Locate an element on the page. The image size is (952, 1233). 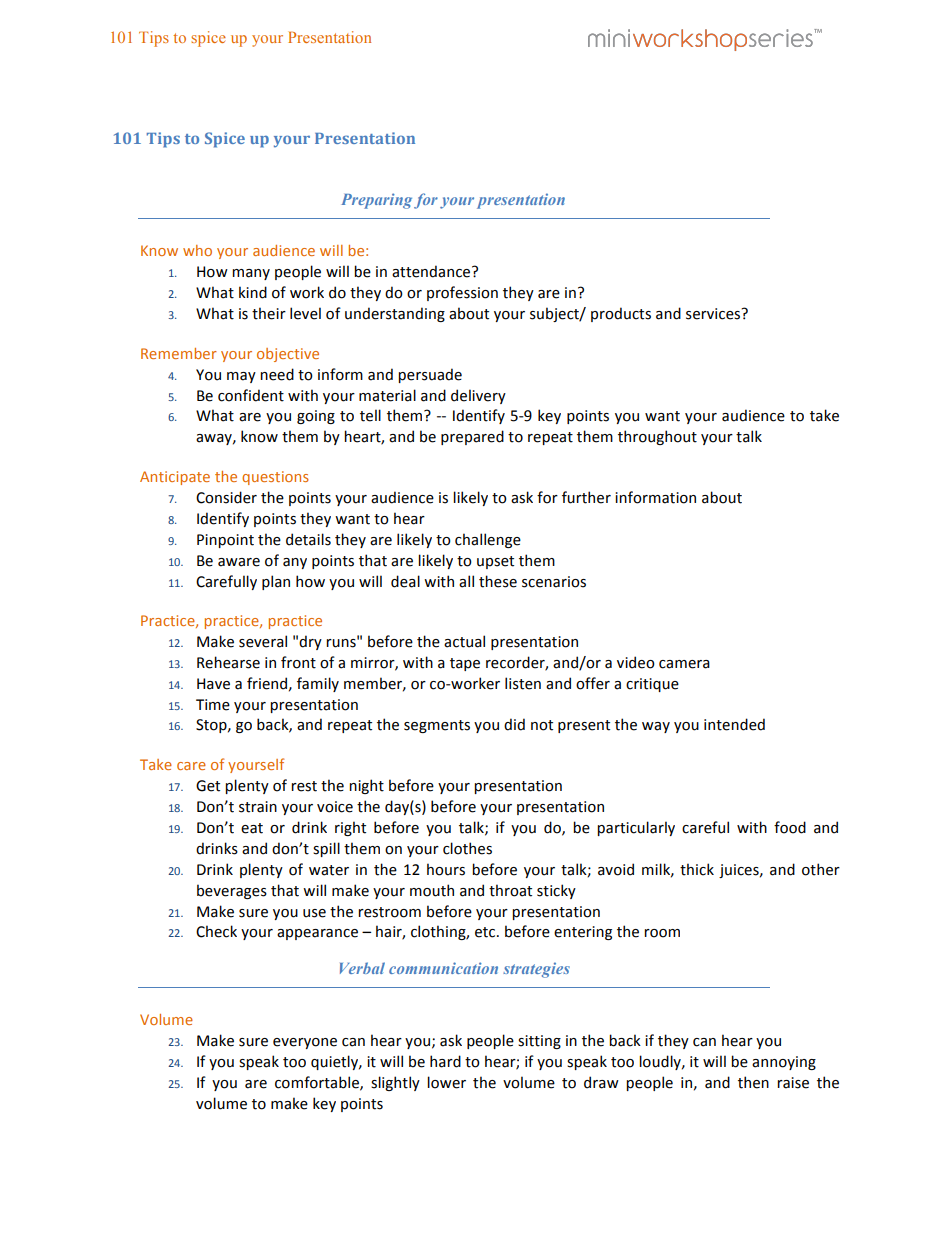
Preparing is located at coordinates (376, 201).
